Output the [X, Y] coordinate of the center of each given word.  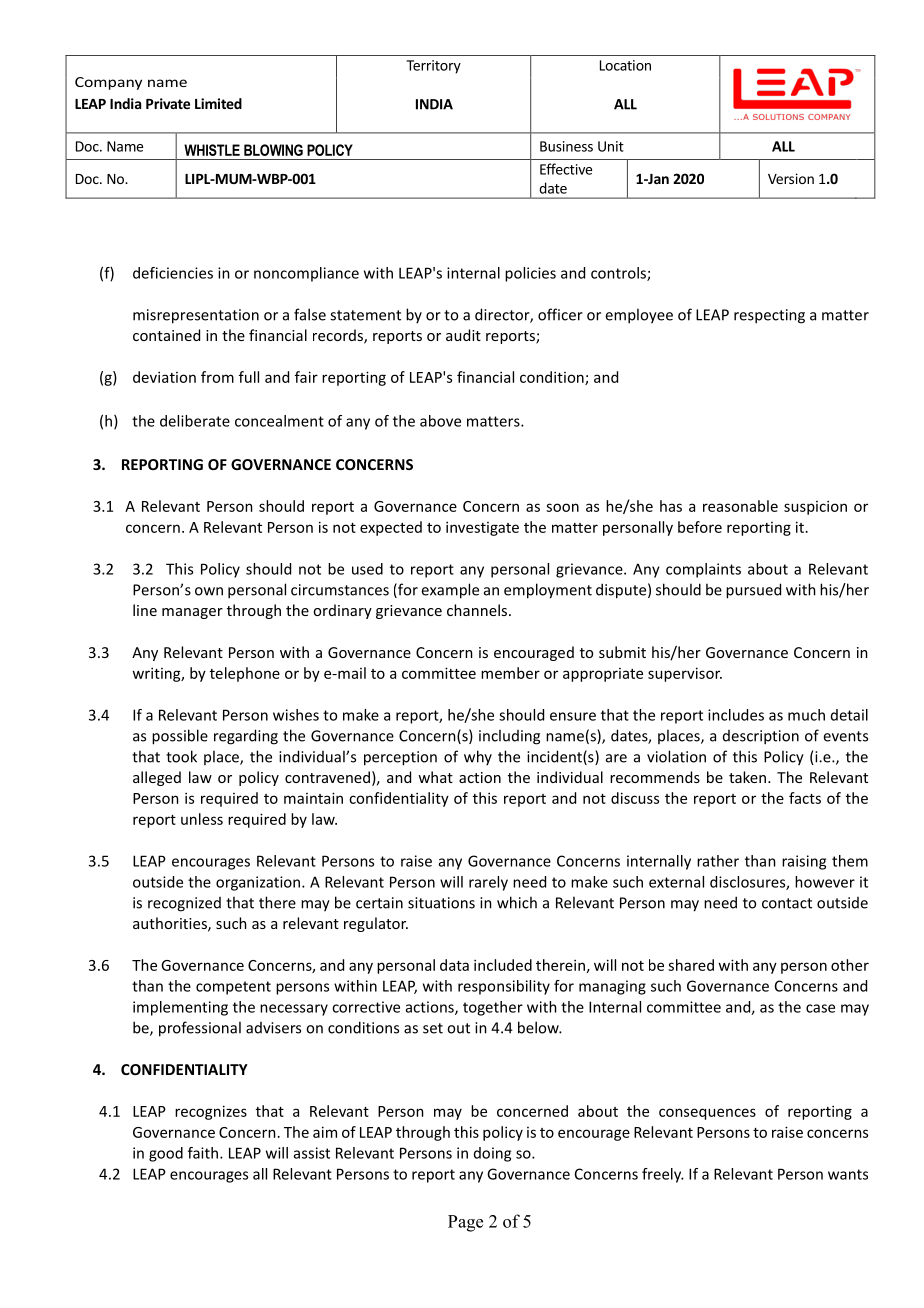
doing [492, 1154]
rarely [488, 883]
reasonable [740, 506]
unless [202, 819]
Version [791, 178]
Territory [433, 67]
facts [805, 798]
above [440, 421]
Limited [218, 103]
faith [203, 1153]
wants [848, 1174]
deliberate [195, 421]
